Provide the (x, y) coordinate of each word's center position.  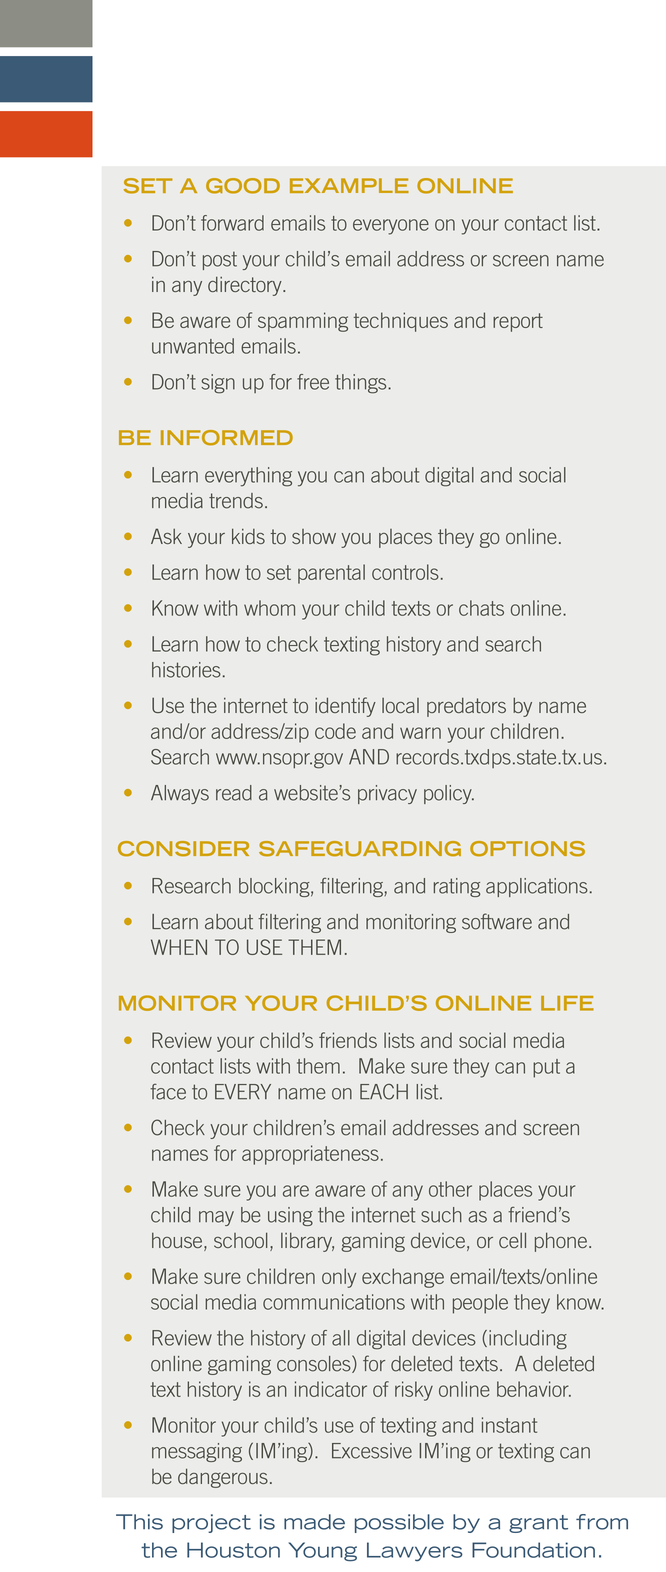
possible (399, 1523)
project (211, 1523)
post (220, 260)
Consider (183, 849)
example (349, 185)
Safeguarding (360, 849)
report (518, 322)
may (216, 1218)
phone (561, 1242)
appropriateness (310, 1155)
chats (481, 608)
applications (537, 887)
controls (405, 572)
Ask (166, 536)
